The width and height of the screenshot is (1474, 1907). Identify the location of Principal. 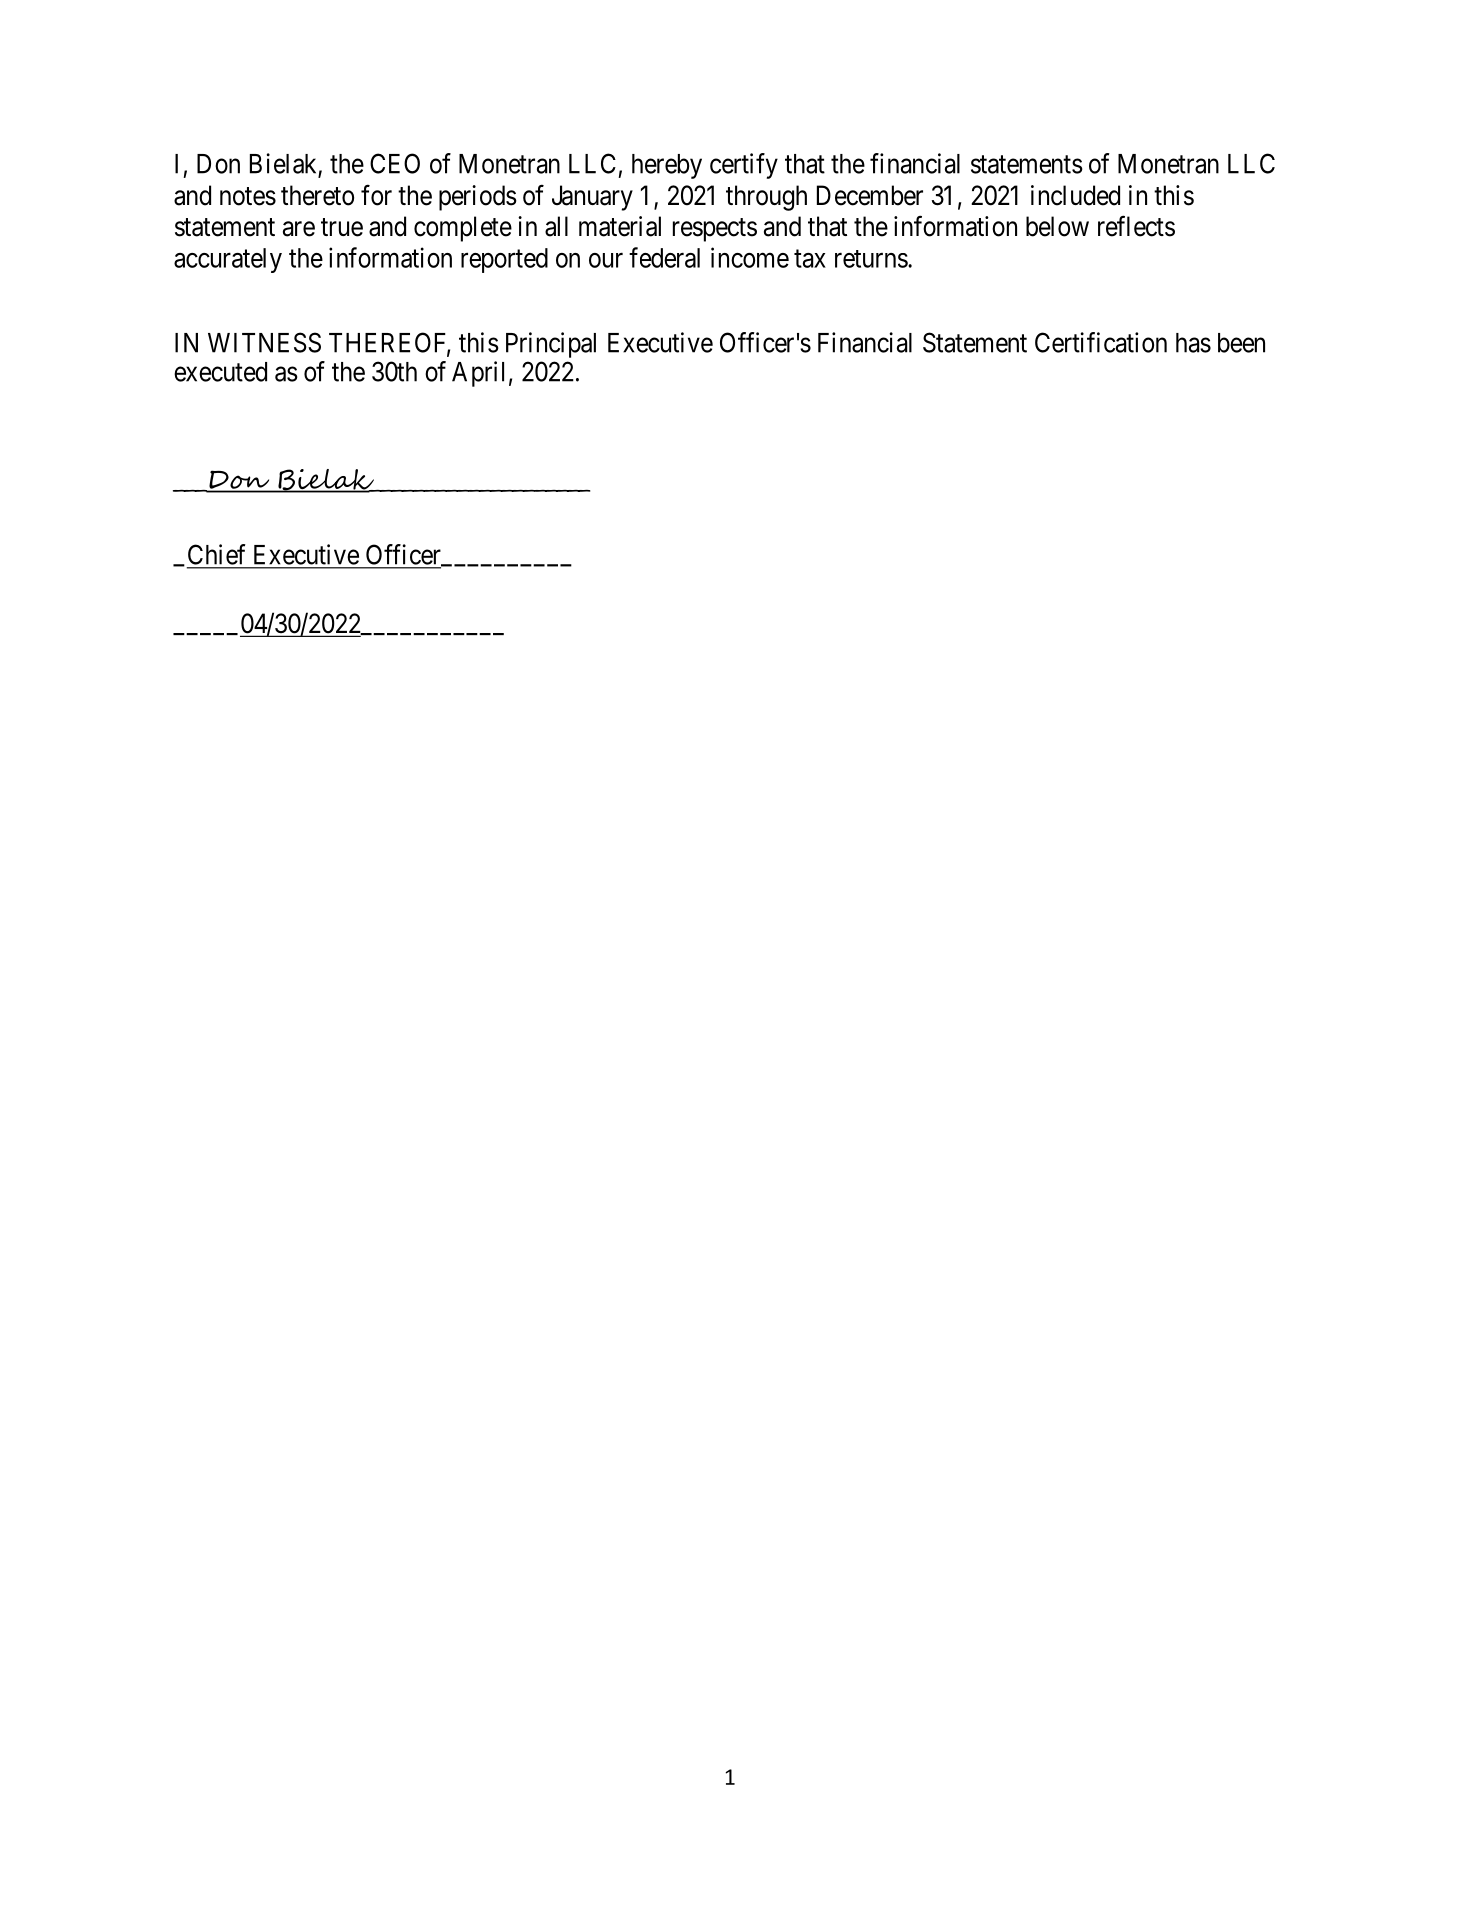
(551, 345).
